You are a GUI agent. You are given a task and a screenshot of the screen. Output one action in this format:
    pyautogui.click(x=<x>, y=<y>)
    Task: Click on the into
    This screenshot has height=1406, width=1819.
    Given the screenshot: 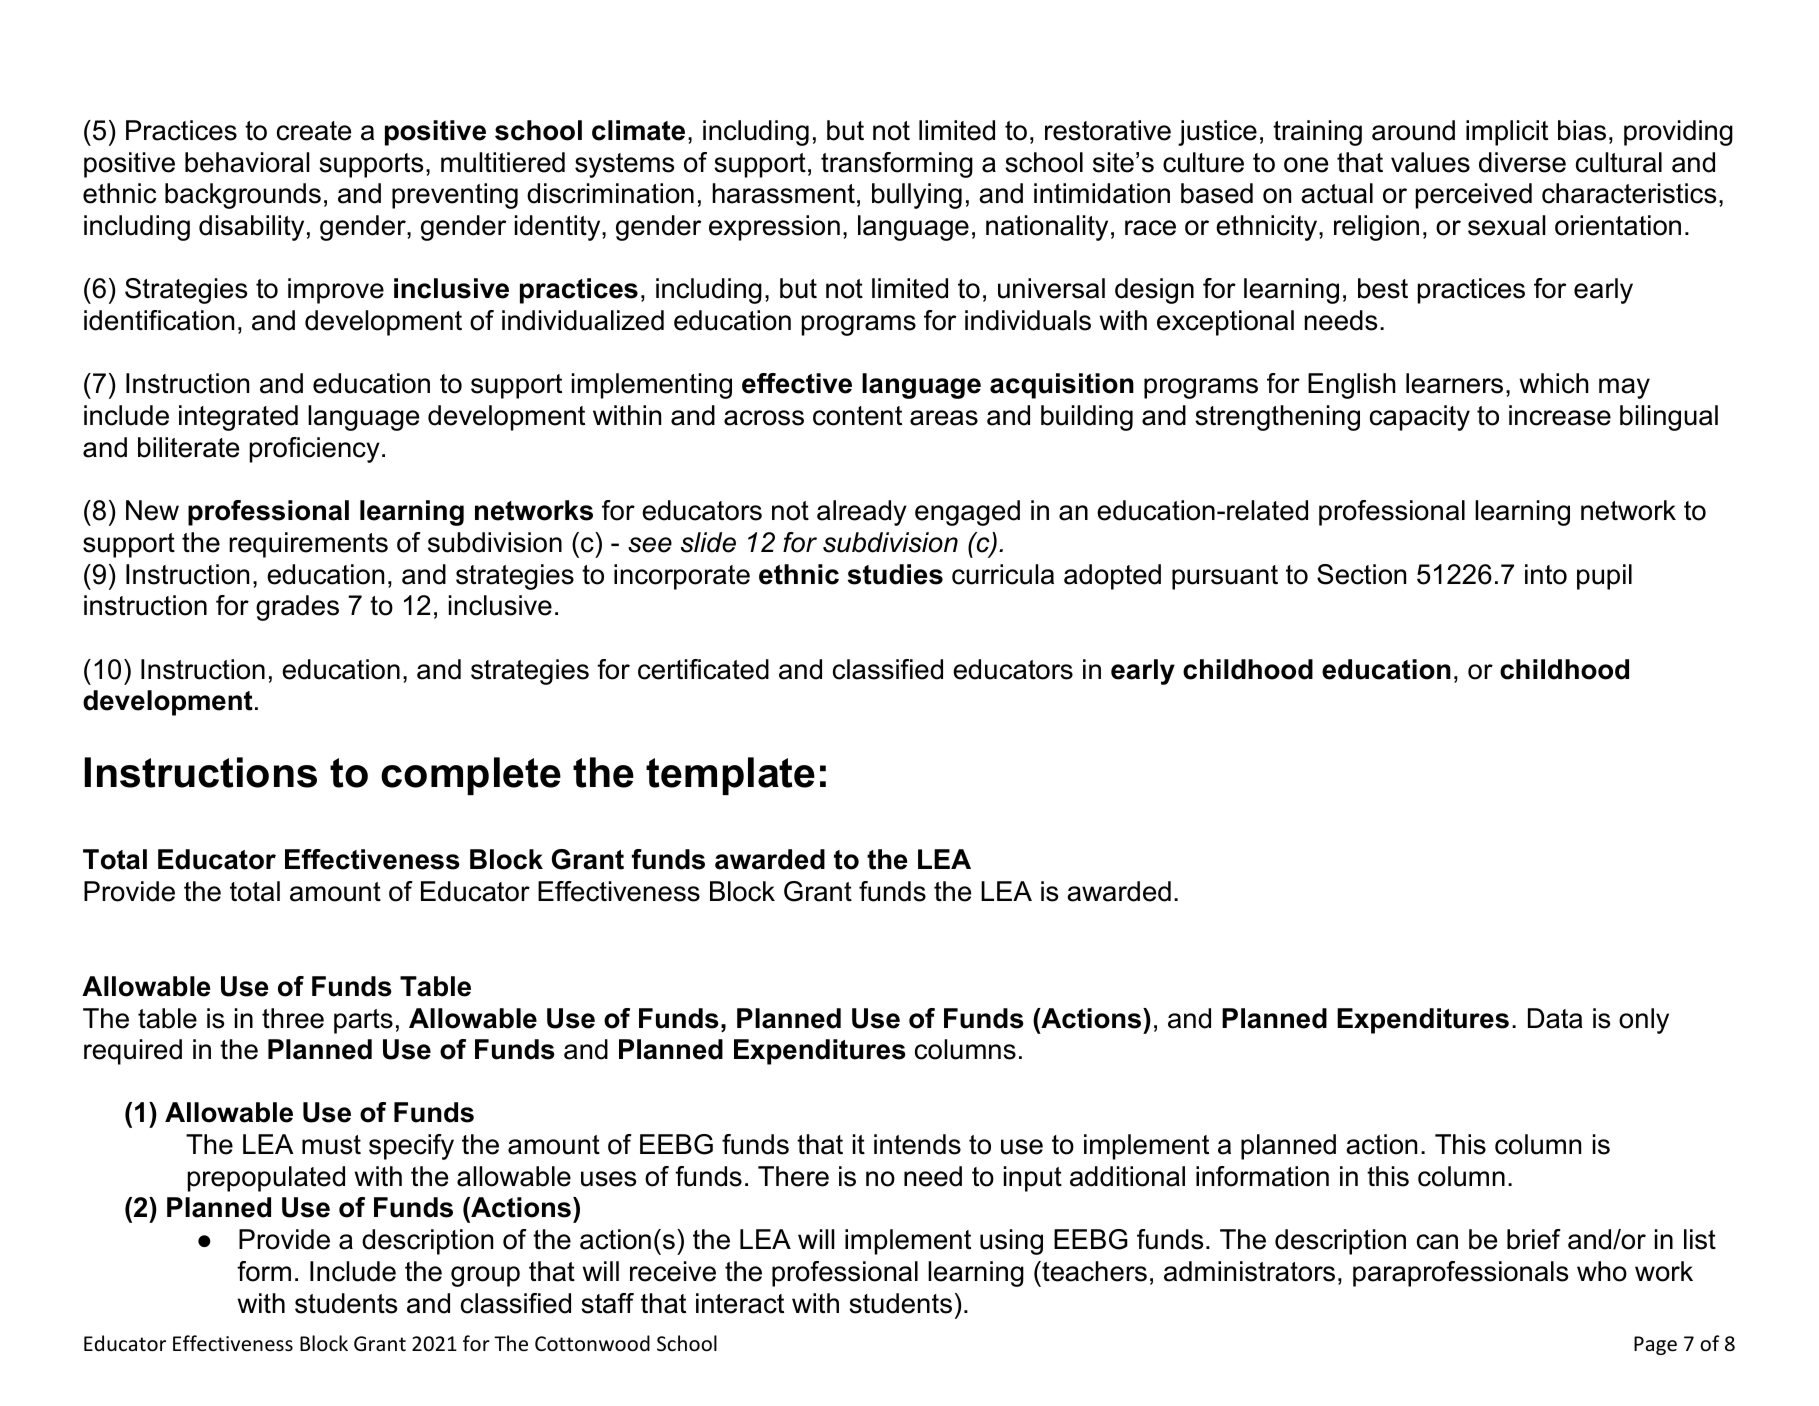 What is the action you would take?
    pyautogui.click(x=1546, y=574)
